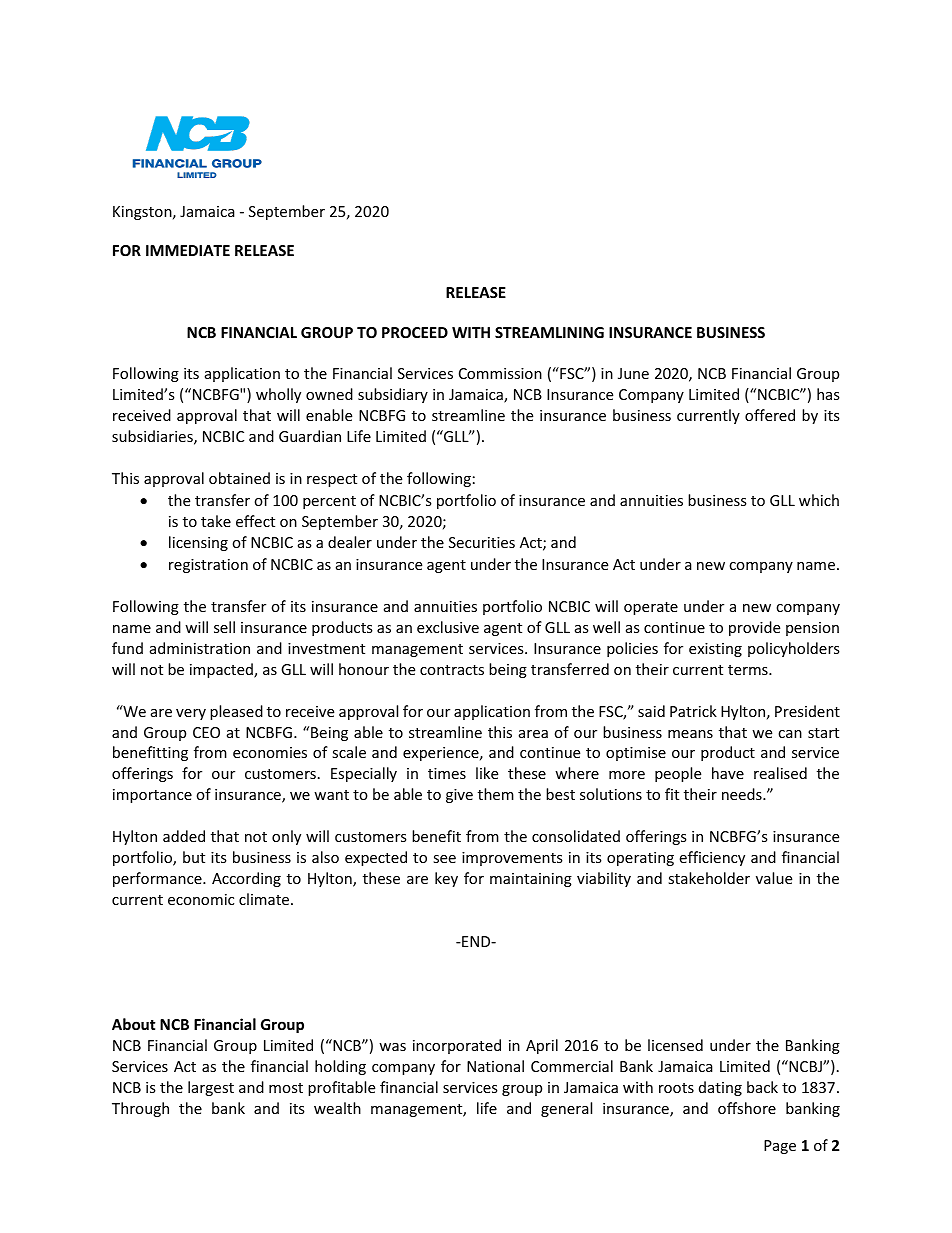 The image size is (952, 1233). What do you see at coordinates (188, 250) in the document?
I see `IMMEDIATE` at bounding box center [188, 250].
